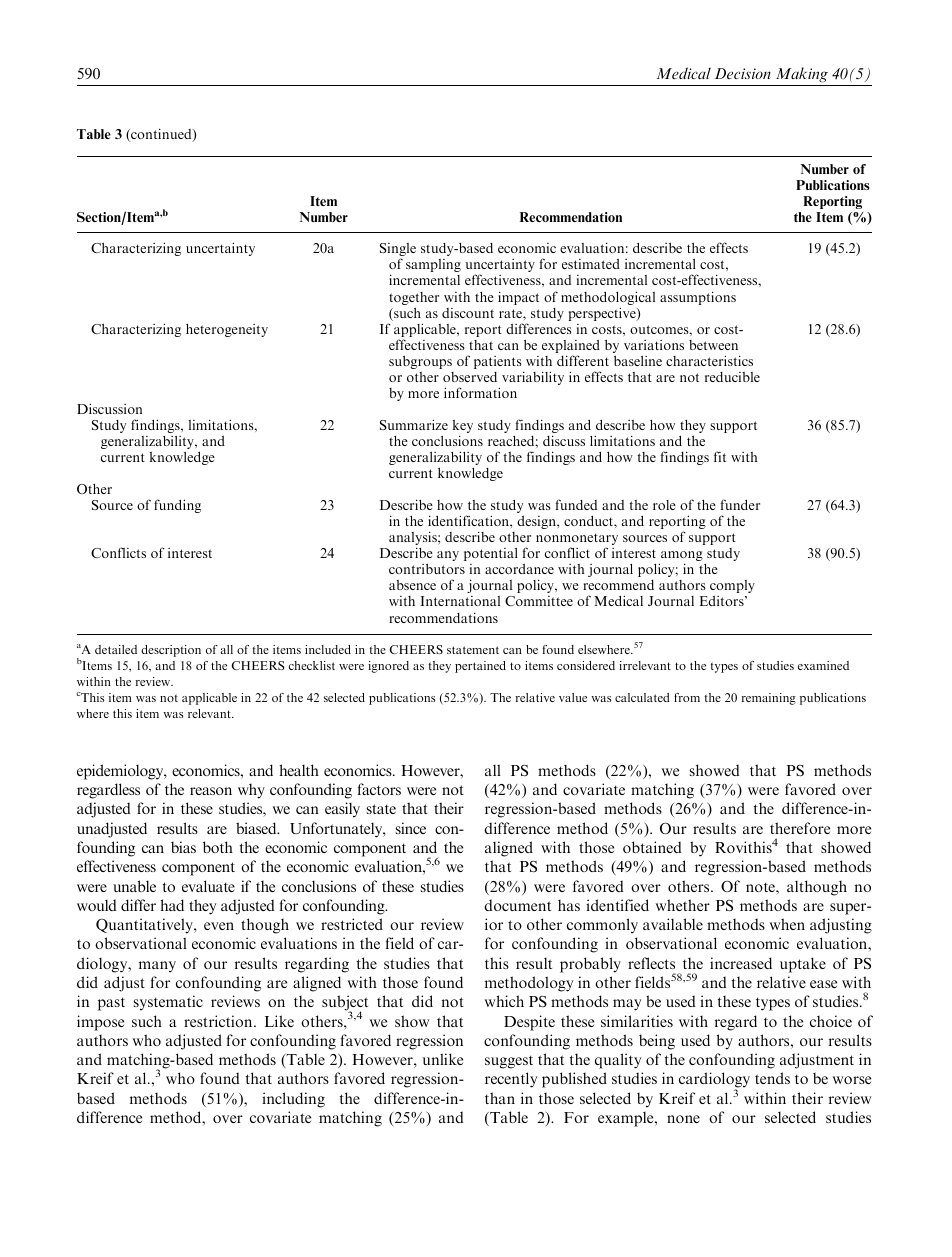 The width and height of the page is (952, 1257). Describe the element at coordinates (460, 601) in the page. I see `International` at that location.
